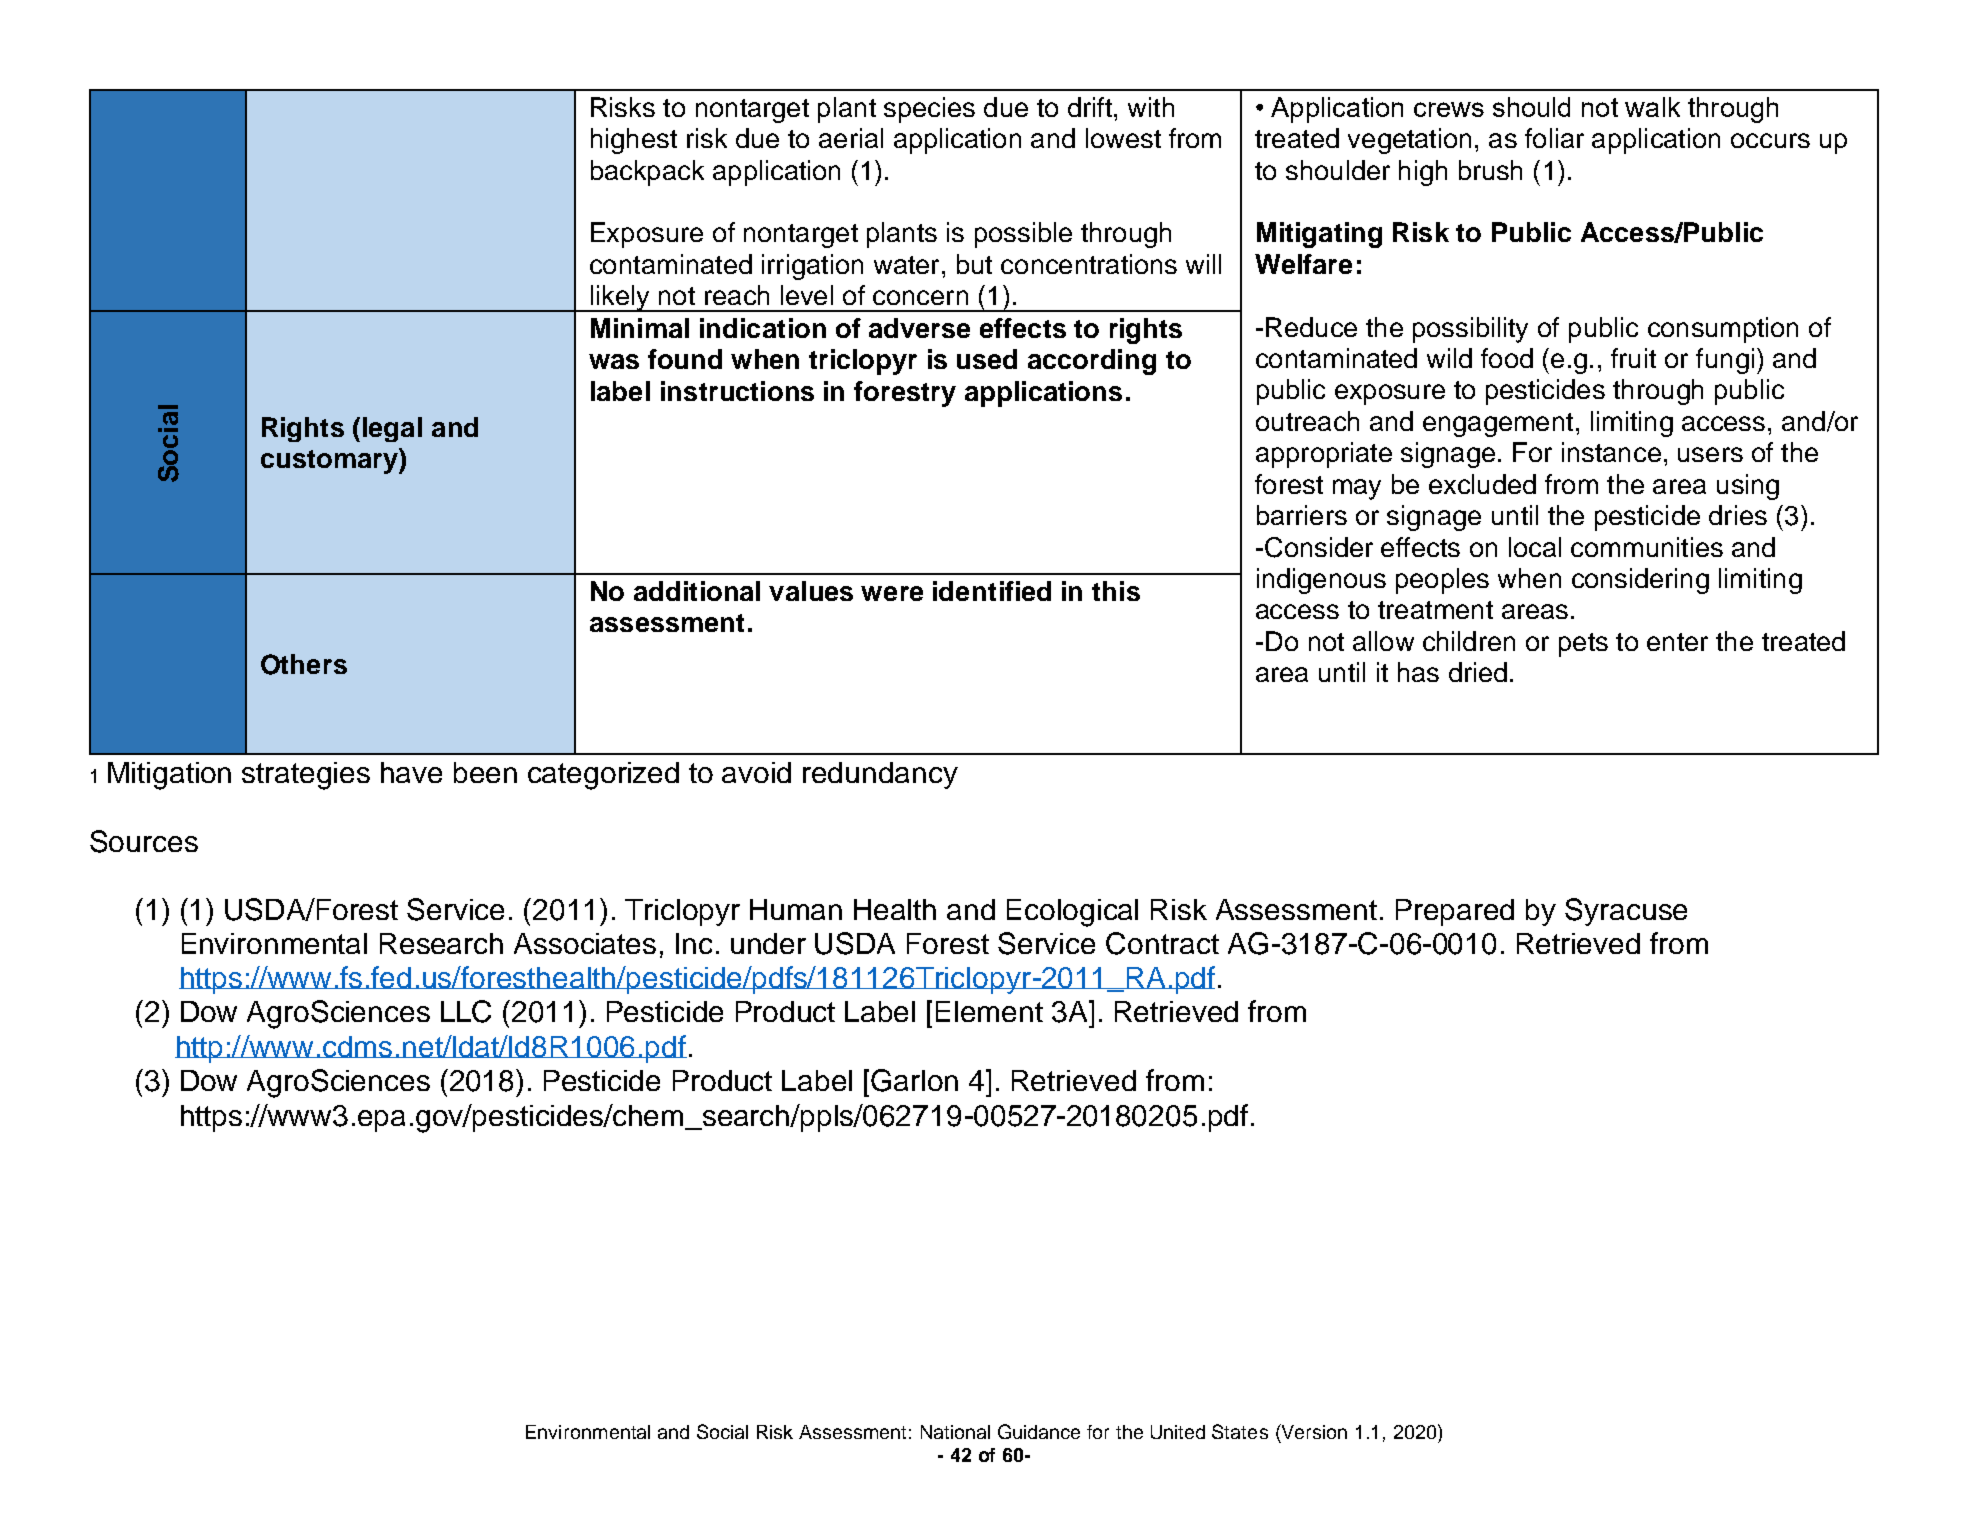  I want to click on strategies, so click(306, 776).
